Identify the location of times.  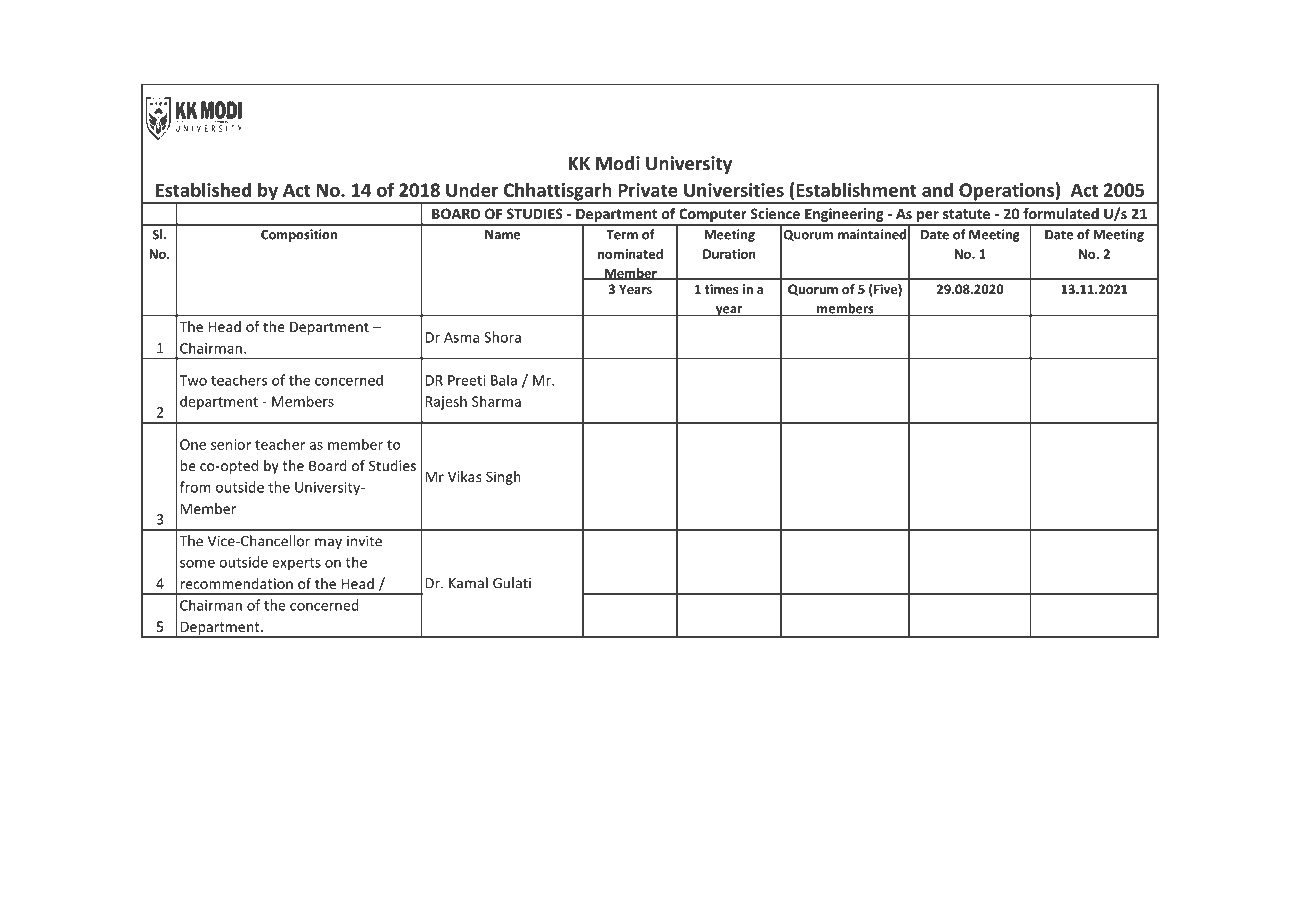
(721, 289).
